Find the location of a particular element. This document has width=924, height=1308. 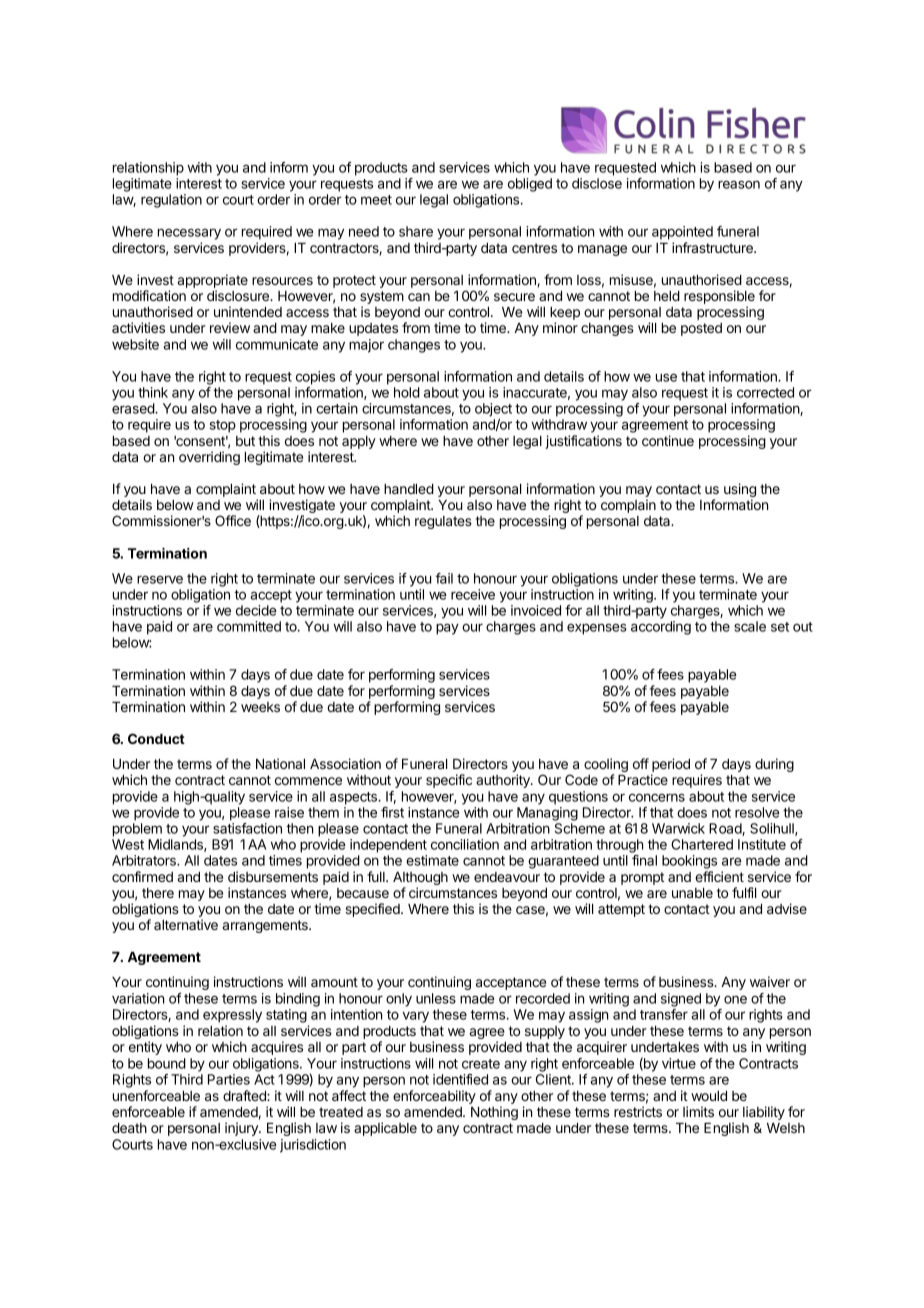

injury is located at coordinates (242, 1129).
